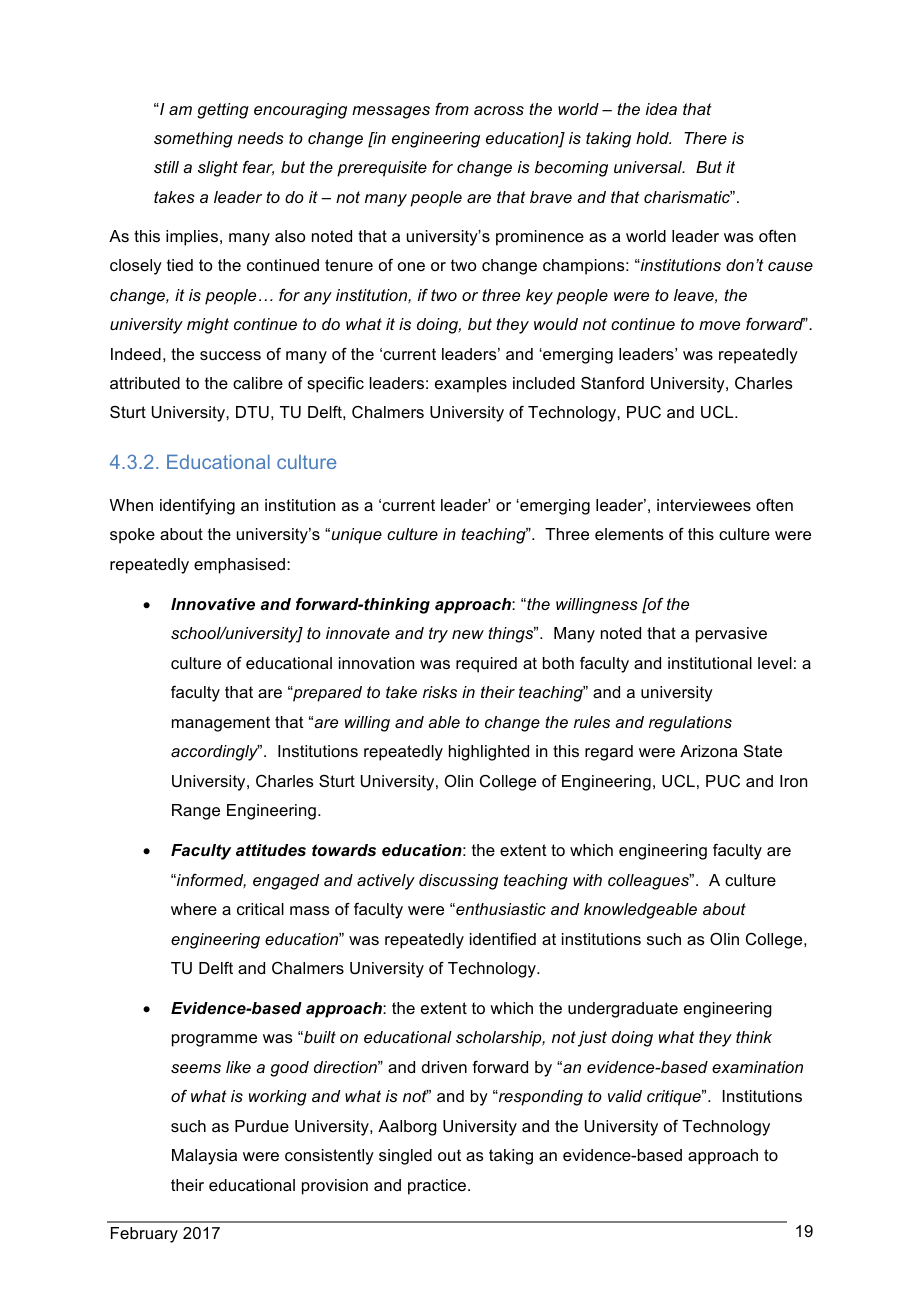 The width and height of the screenshot is (924, 1308). I want to click on Malaysia, so click(204, 1157).
